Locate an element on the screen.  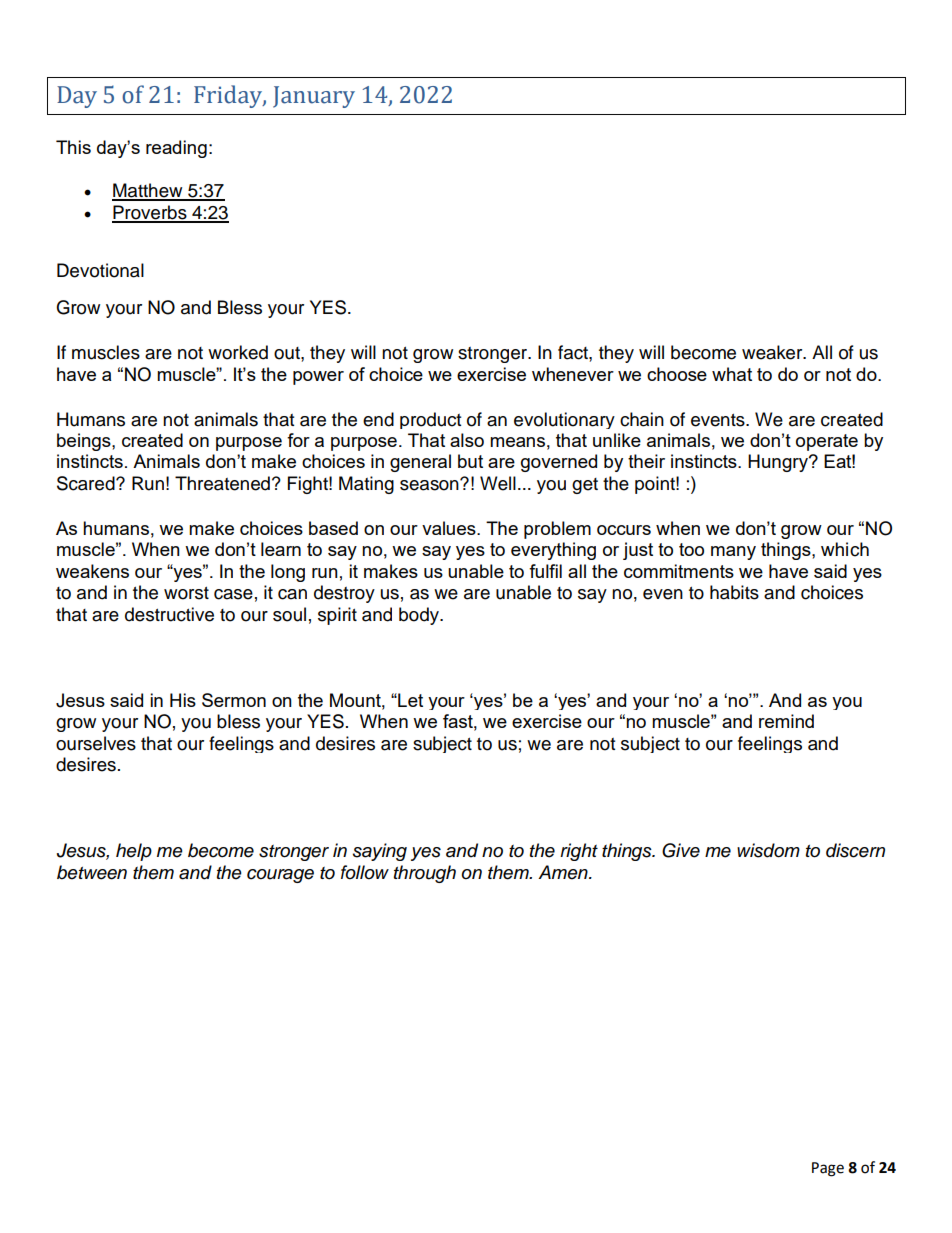
January is located at coordinates (314, 97).
